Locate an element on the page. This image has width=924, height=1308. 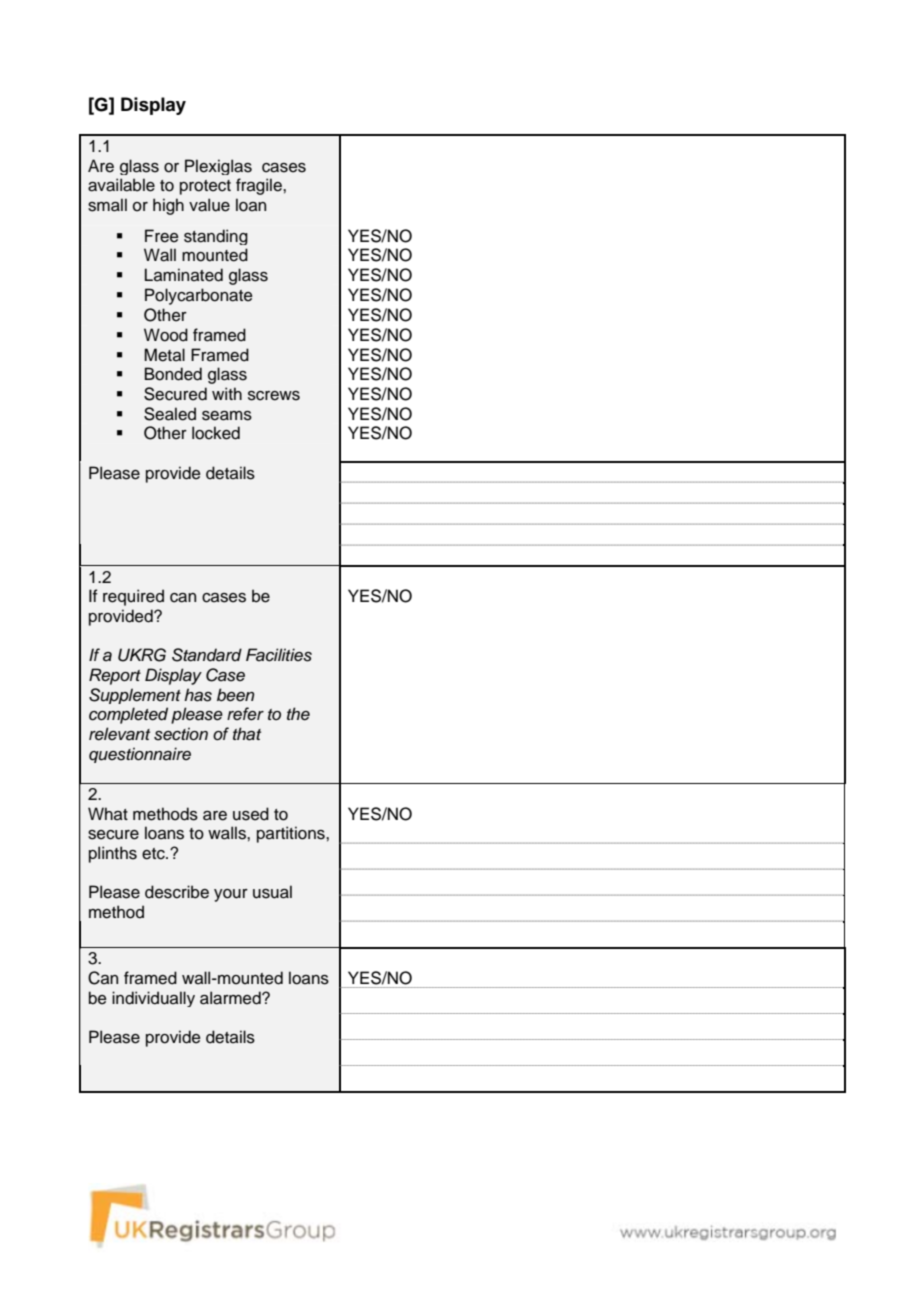
section is located at coordinates (181, 734).
